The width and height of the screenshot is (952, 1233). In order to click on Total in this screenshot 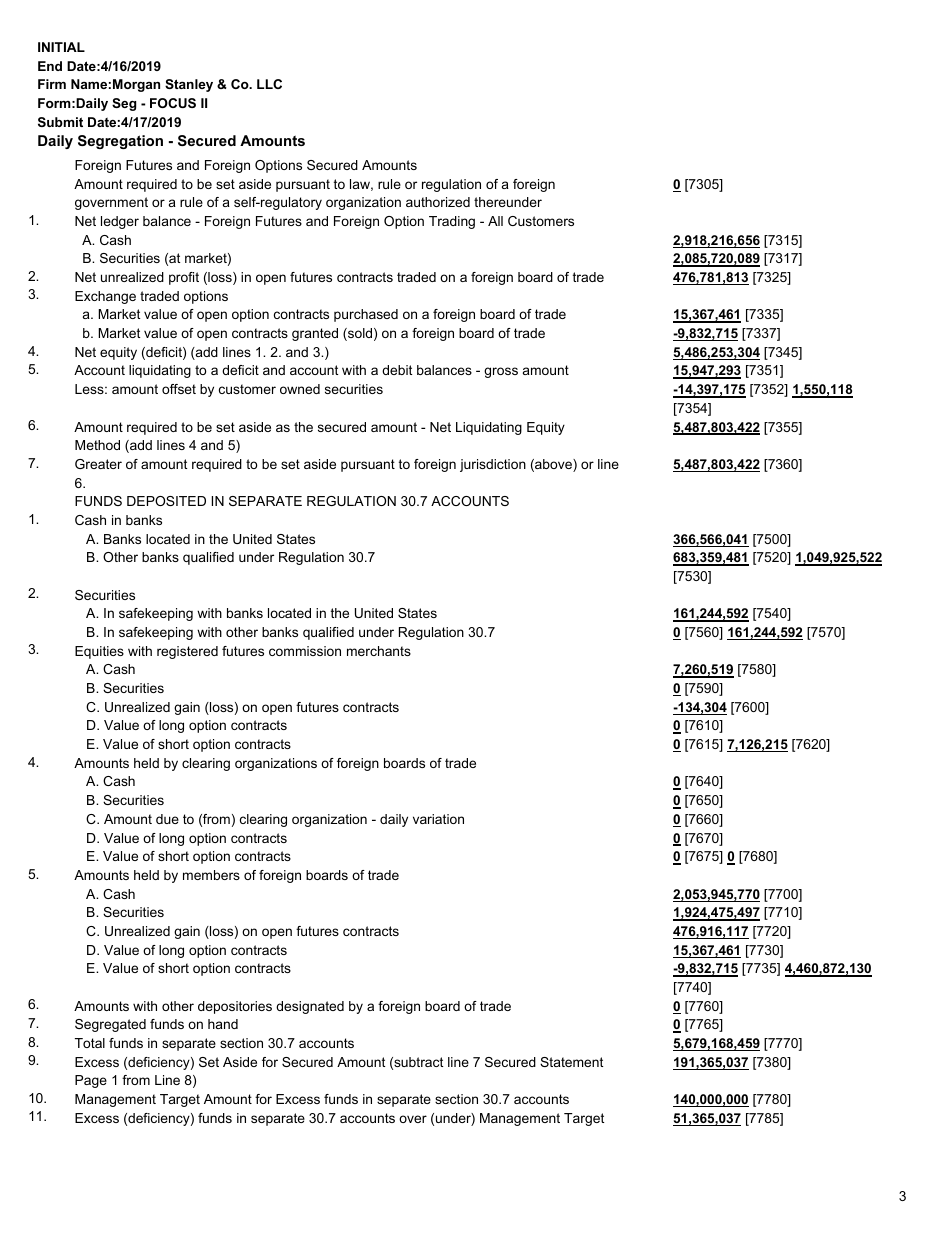, I will do `click(90, 1043)`.
